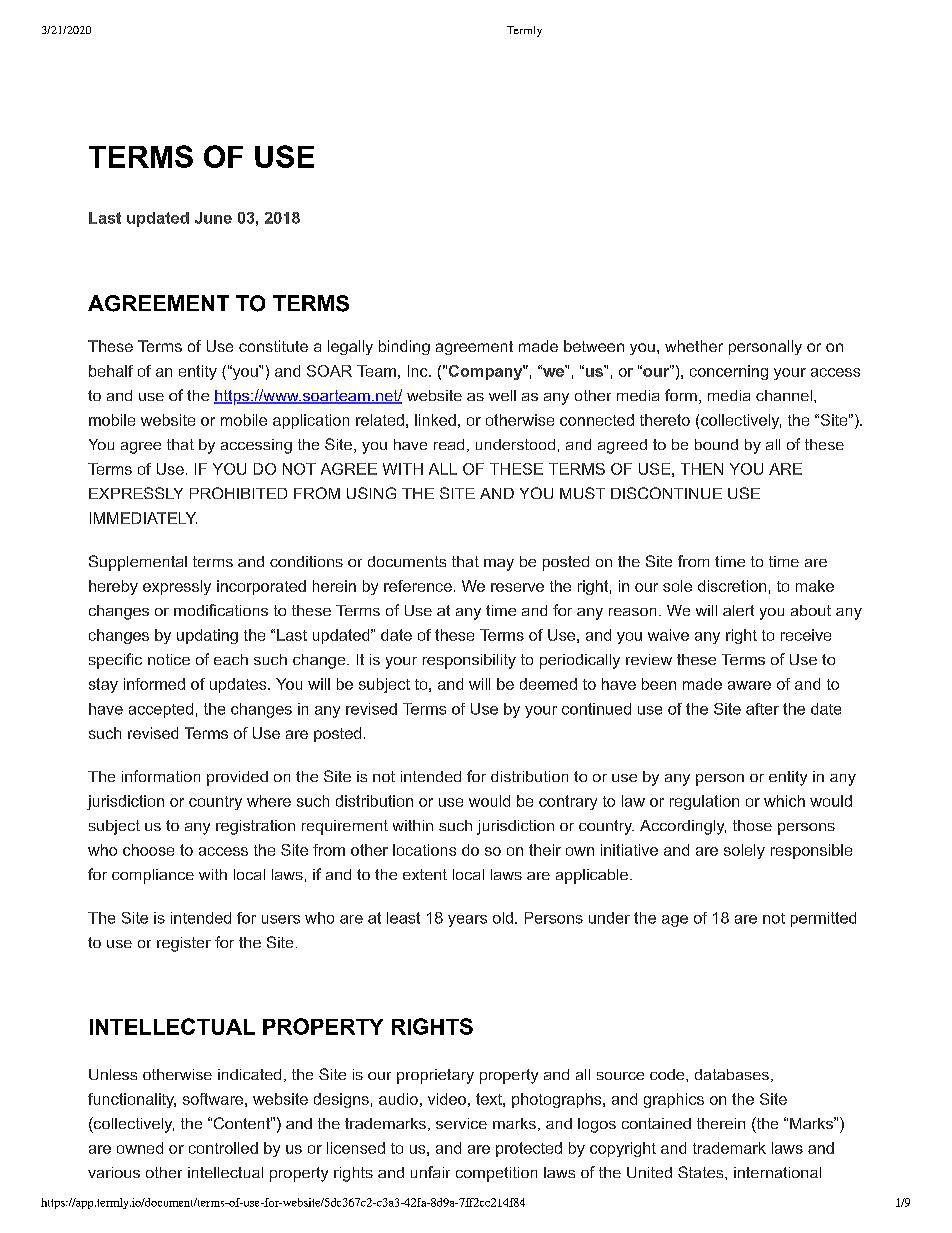  Describe the element at coordinates (749, 685) in the screenshot. I see `aware` at that location.
